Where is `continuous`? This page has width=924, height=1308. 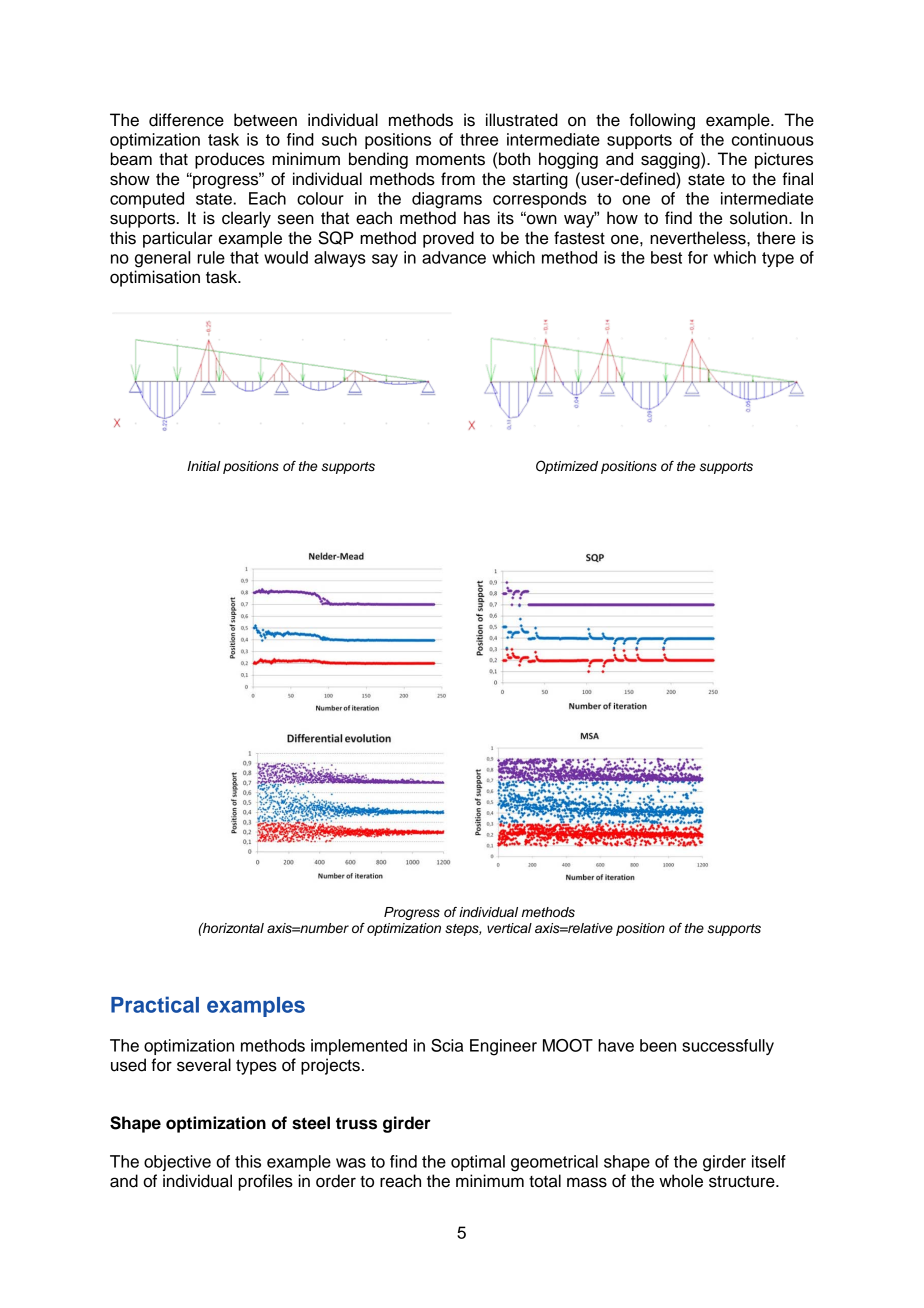
continuous is located at coordinates (773, 139).
